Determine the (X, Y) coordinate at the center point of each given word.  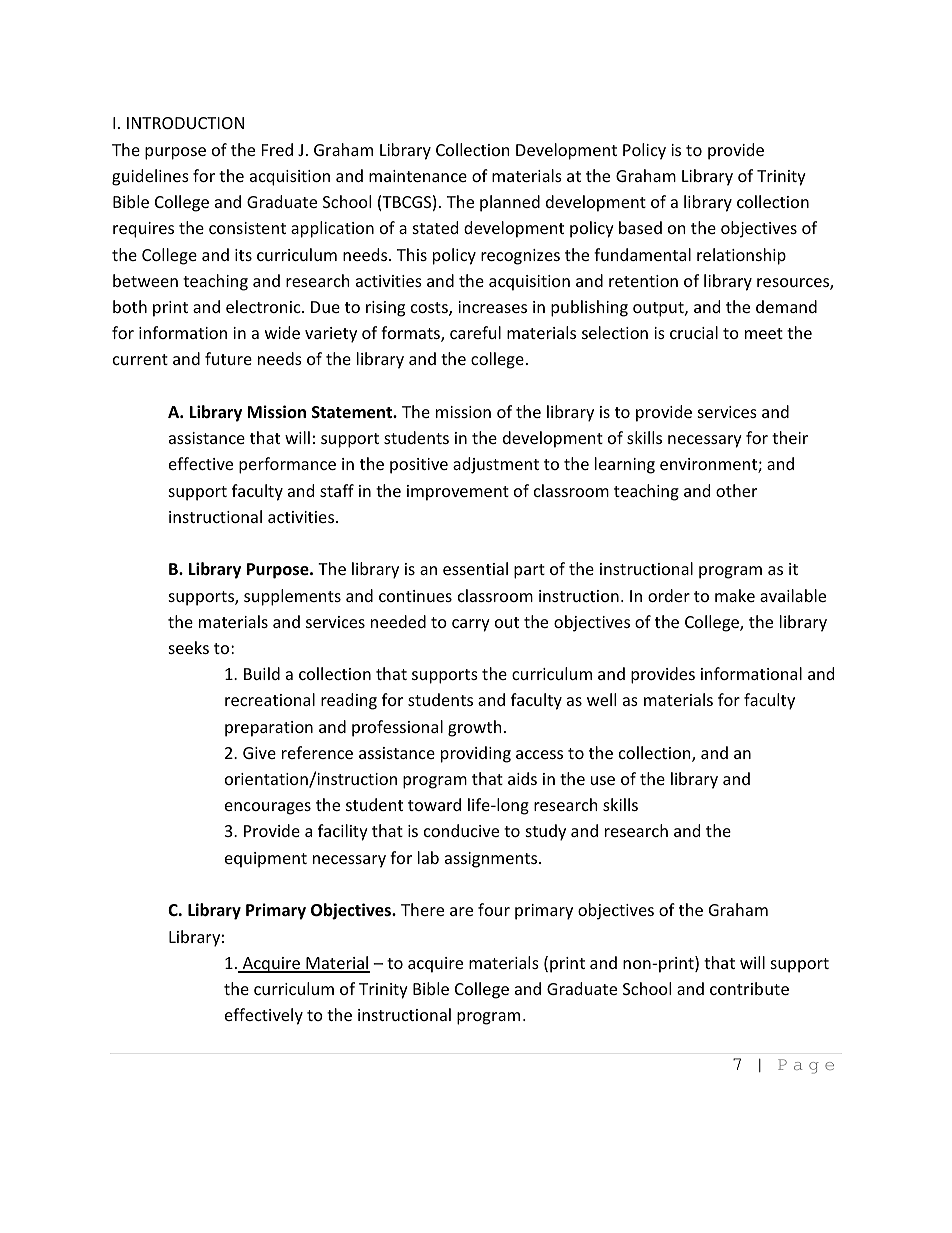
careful (475, 332)
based (640, 227)
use (603, 780)
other (736, 490)
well (601, 699)
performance (287, 465)
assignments (492, 860)
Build (262, 673)
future (228, 358)
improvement (458, 493)
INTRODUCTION (185, 123)
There (422, 909)
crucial (694, 332)
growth (475, 728)
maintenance (418, 176)
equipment (266, 860)
